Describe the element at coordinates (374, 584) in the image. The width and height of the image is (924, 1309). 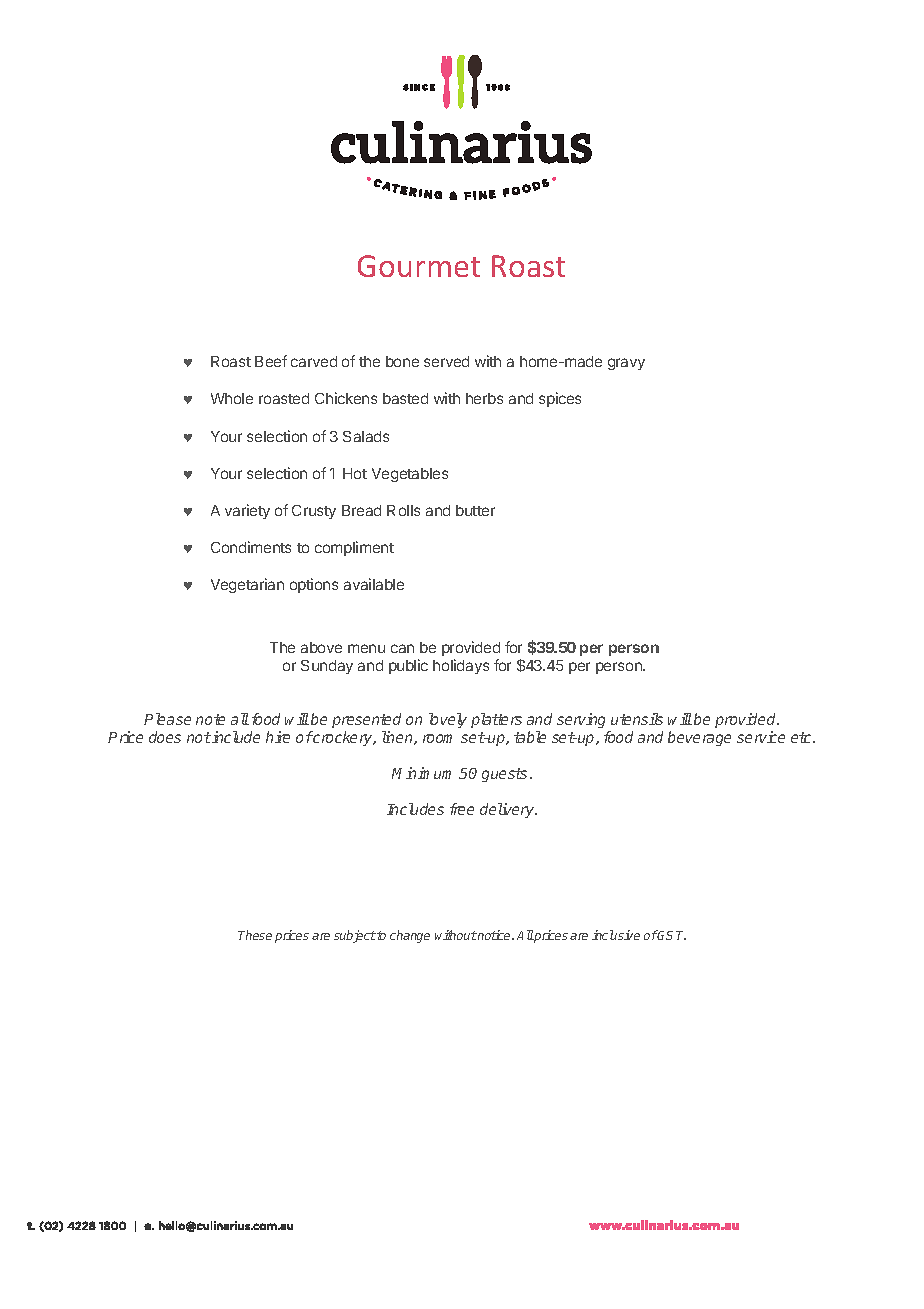
I see `available` at that location.
